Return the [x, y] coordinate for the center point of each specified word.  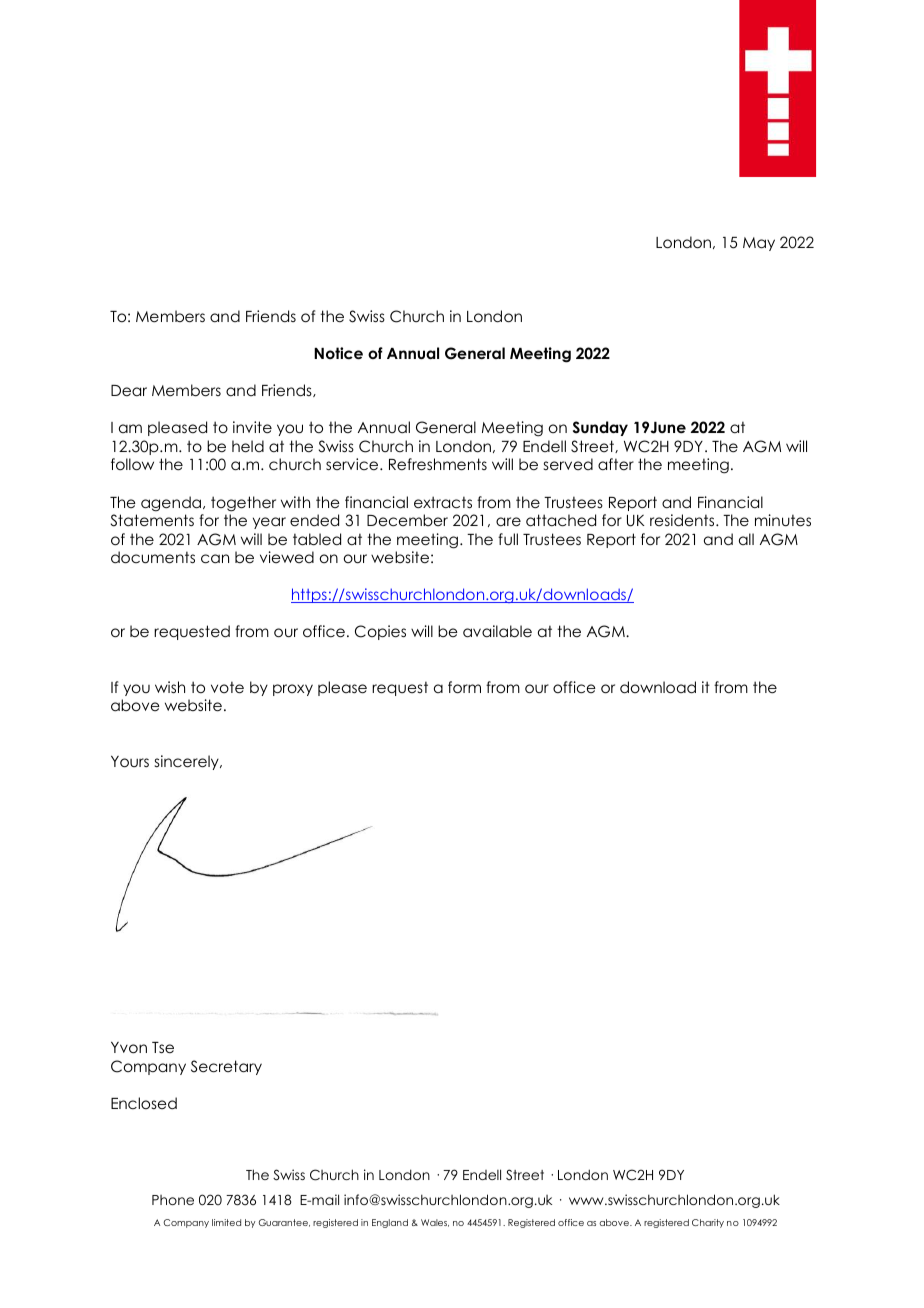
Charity [708, 1223]
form [464, 687]
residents [683, 520]
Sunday [600, 428]
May [759, 244]
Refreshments [438, 464]
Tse [163, 1047]
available [497, 631]
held [248, 446]
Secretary [226, 1067]
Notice [338, 353]
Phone [173, 1200]
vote [227, 687]
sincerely [188, 762]
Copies [380, 632]
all [746, 539]
